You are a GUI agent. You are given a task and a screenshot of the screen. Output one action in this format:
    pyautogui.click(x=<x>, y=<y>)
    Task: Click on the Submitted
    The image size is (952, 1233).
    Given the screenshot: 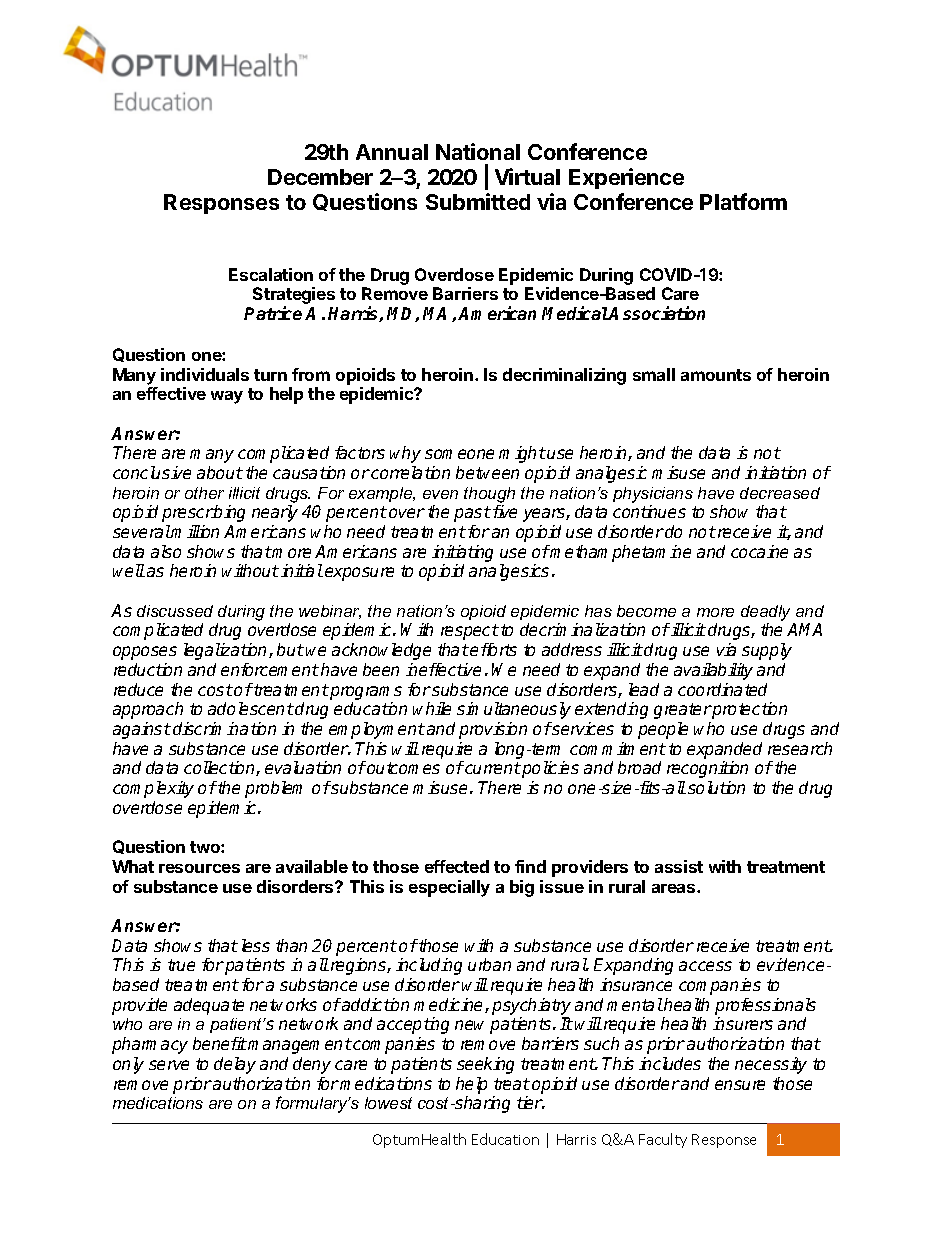 What is the action you would take?
    pyautogui.click(x=478, y=201)
